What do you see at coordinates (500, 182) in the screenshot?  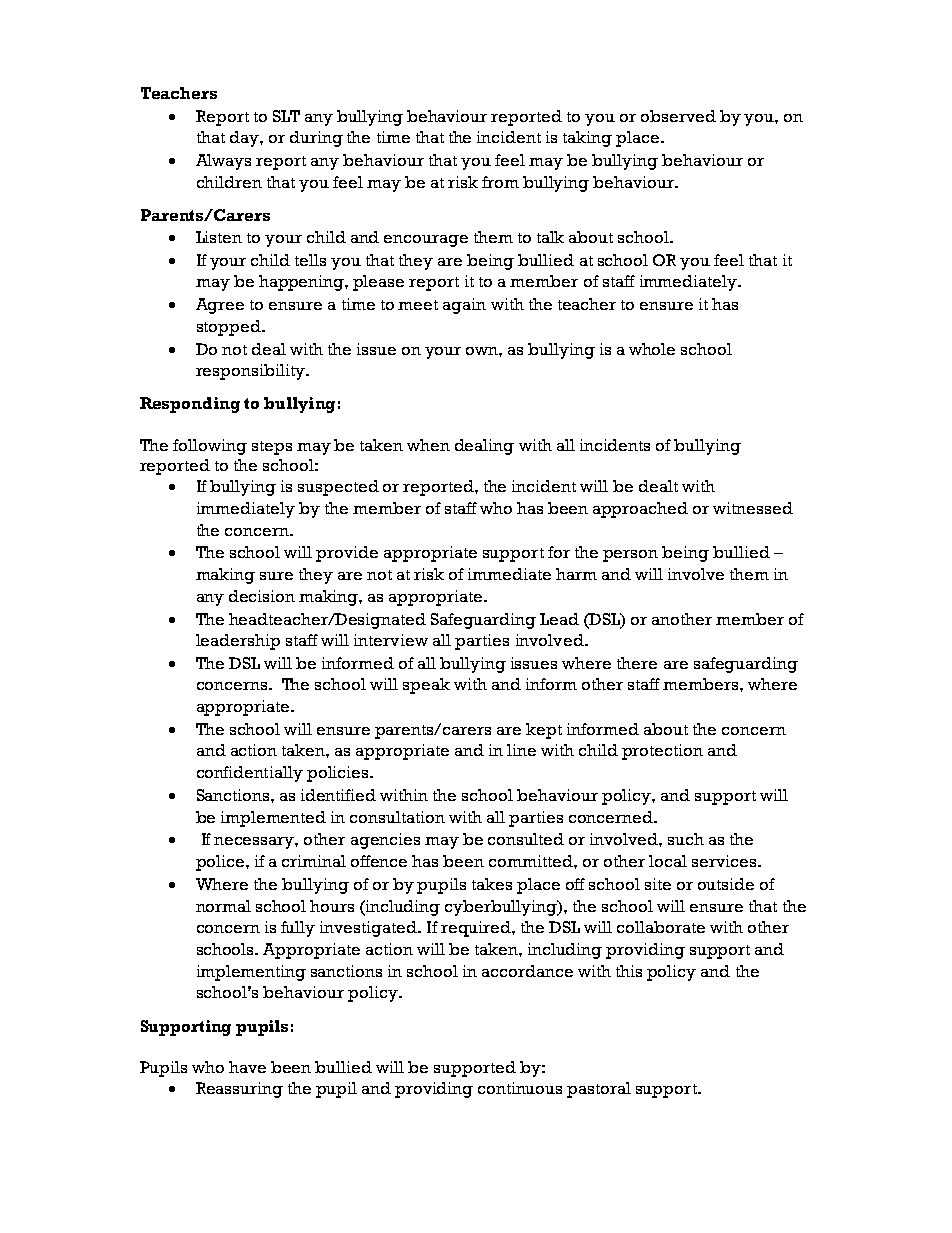 I see `from` at bounding box center [500, 182].
